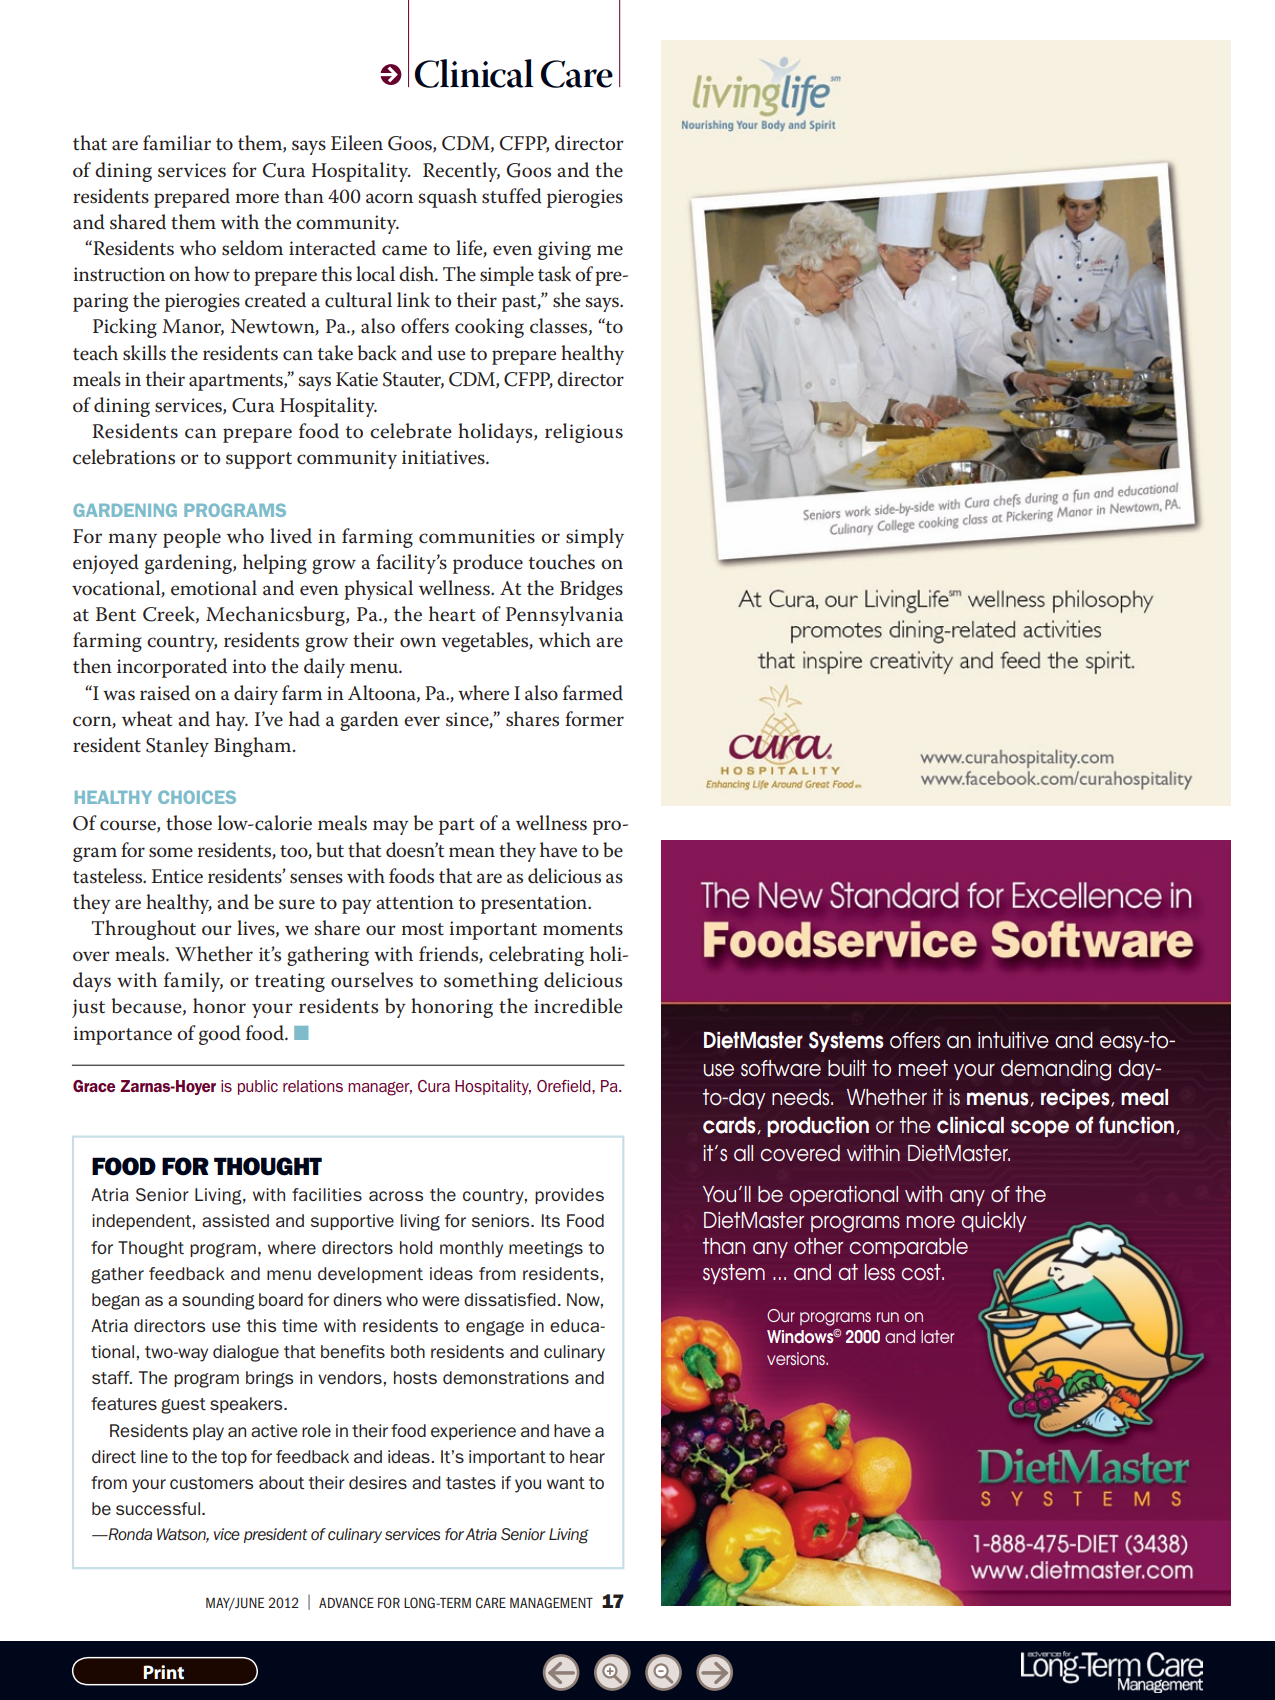 The width and height of the screenshot is (1275, 1700). I want to click on scope, so click(1040, 1128).
